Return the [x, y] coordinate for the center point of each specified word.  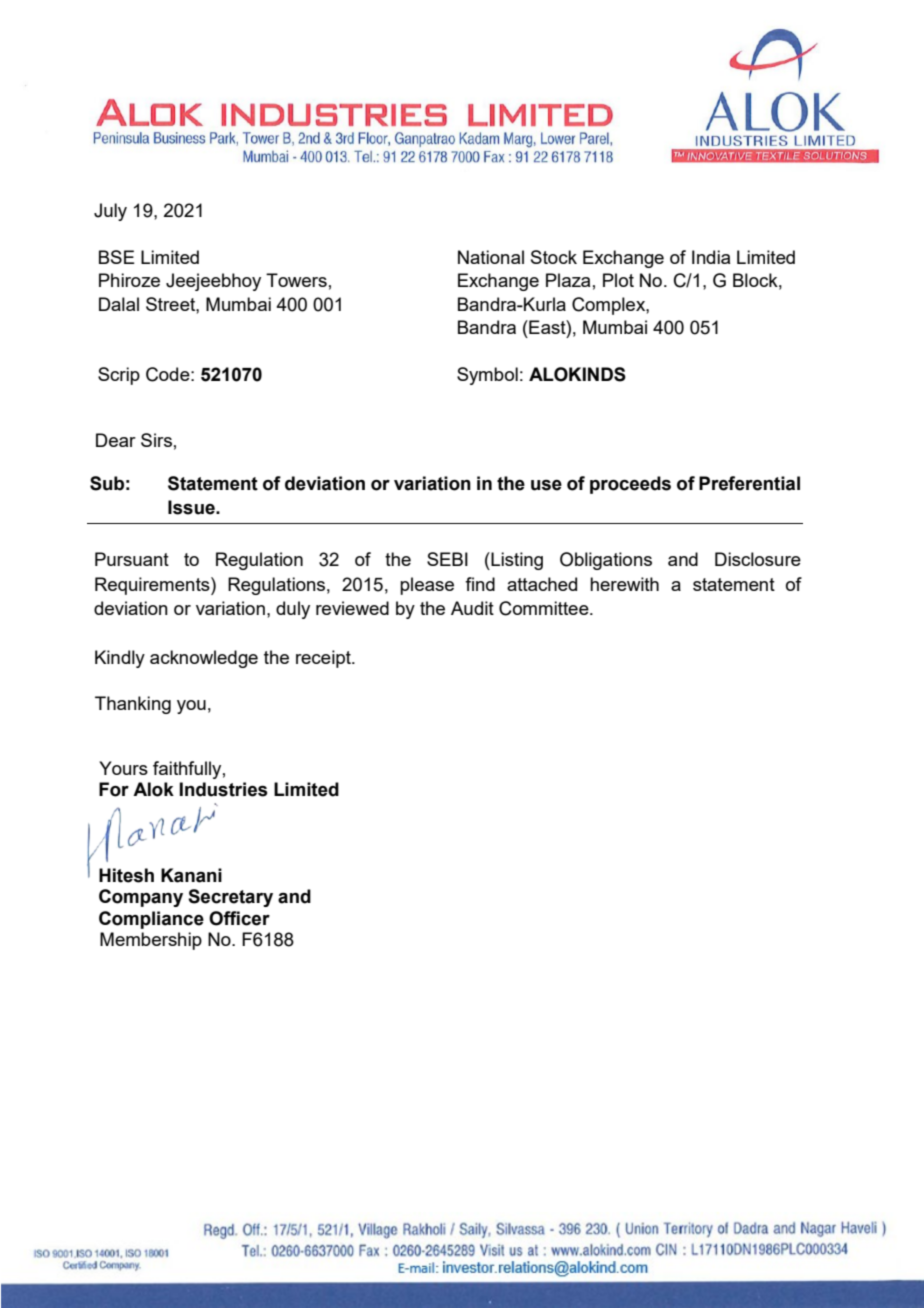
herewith [624, 584]
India [711, 257]
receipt [324, 659]
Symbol [487, 376]
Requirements [153, 586]
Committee [545, 608]
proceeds [630, 485]
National [491, 257]
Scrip [119, 376]
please [427, 586]
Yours [123, 768]
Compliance [151, 920]
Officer [239, 918]
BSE [117, 257]
